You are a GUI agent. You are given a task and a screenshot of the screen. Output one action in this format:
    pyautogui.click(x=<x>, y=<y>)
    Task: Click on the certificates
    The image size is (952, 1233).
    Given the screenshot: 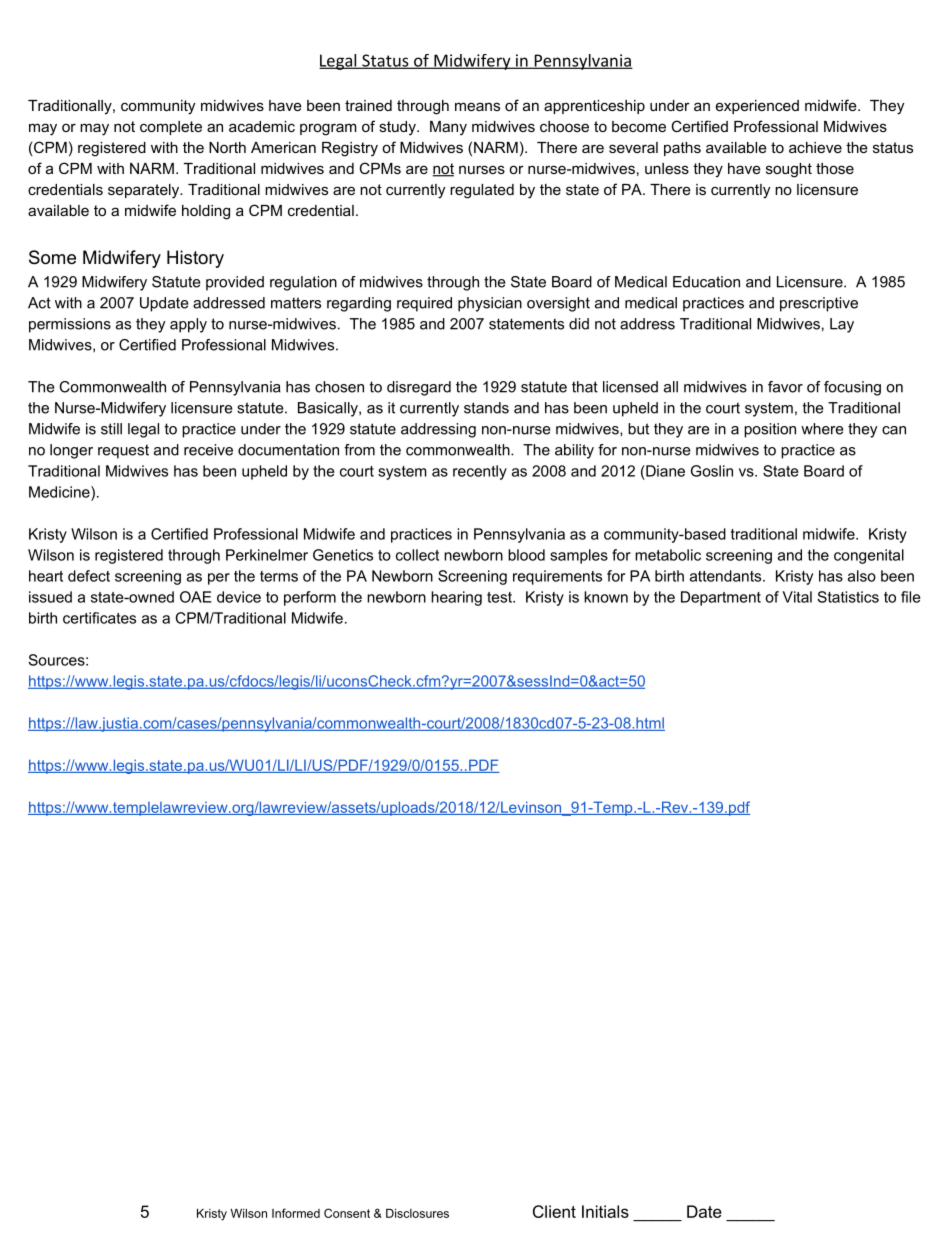 What is the action you would take?
    pyautogui.click(x=99, y=618)
